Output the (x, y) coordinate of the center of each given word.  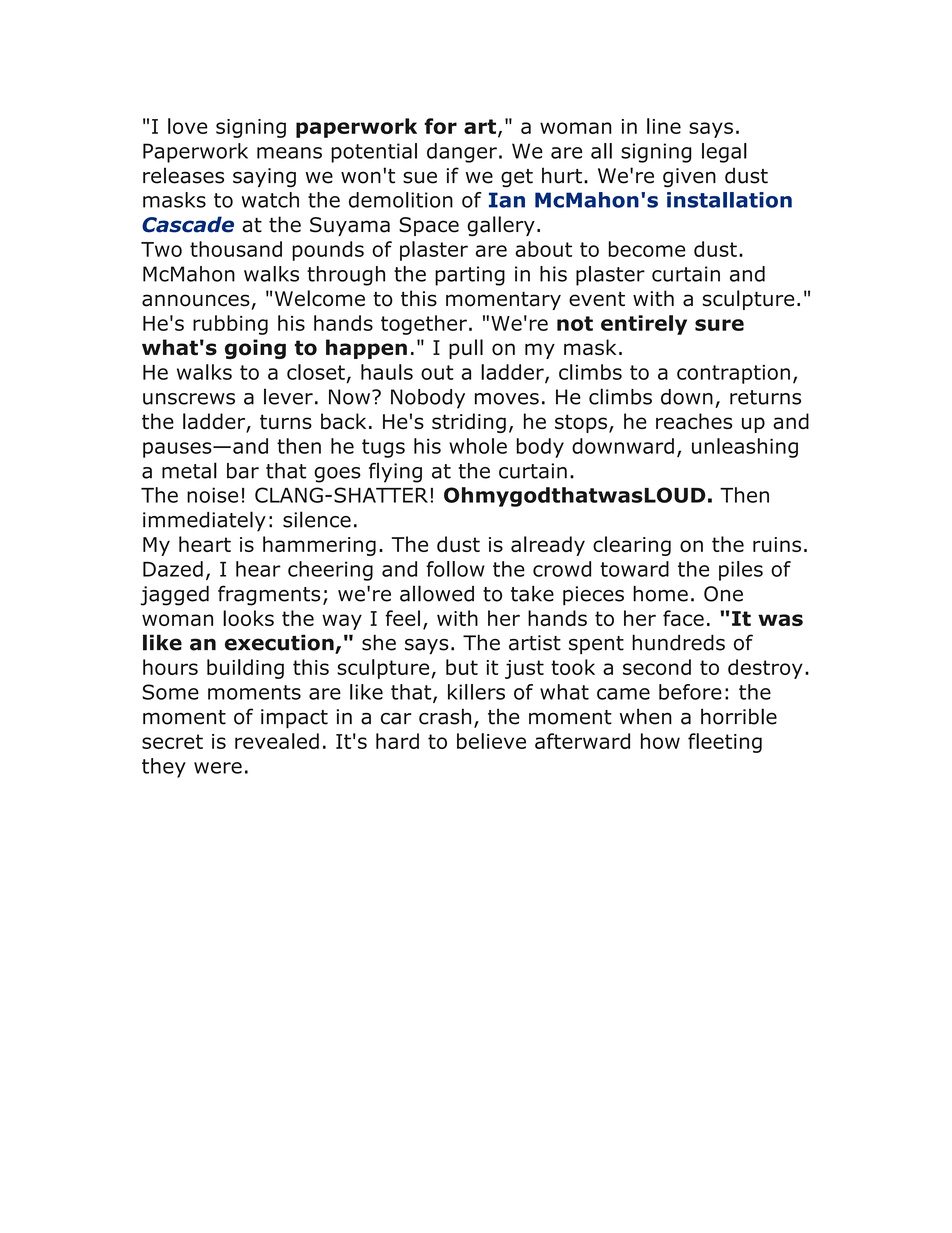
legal (724, 153)
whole (478, 446)
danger (462, 153)
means (289, 153)
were (218, 768)
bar (243, 471)
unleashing (745, 448)
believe (491, 741)
